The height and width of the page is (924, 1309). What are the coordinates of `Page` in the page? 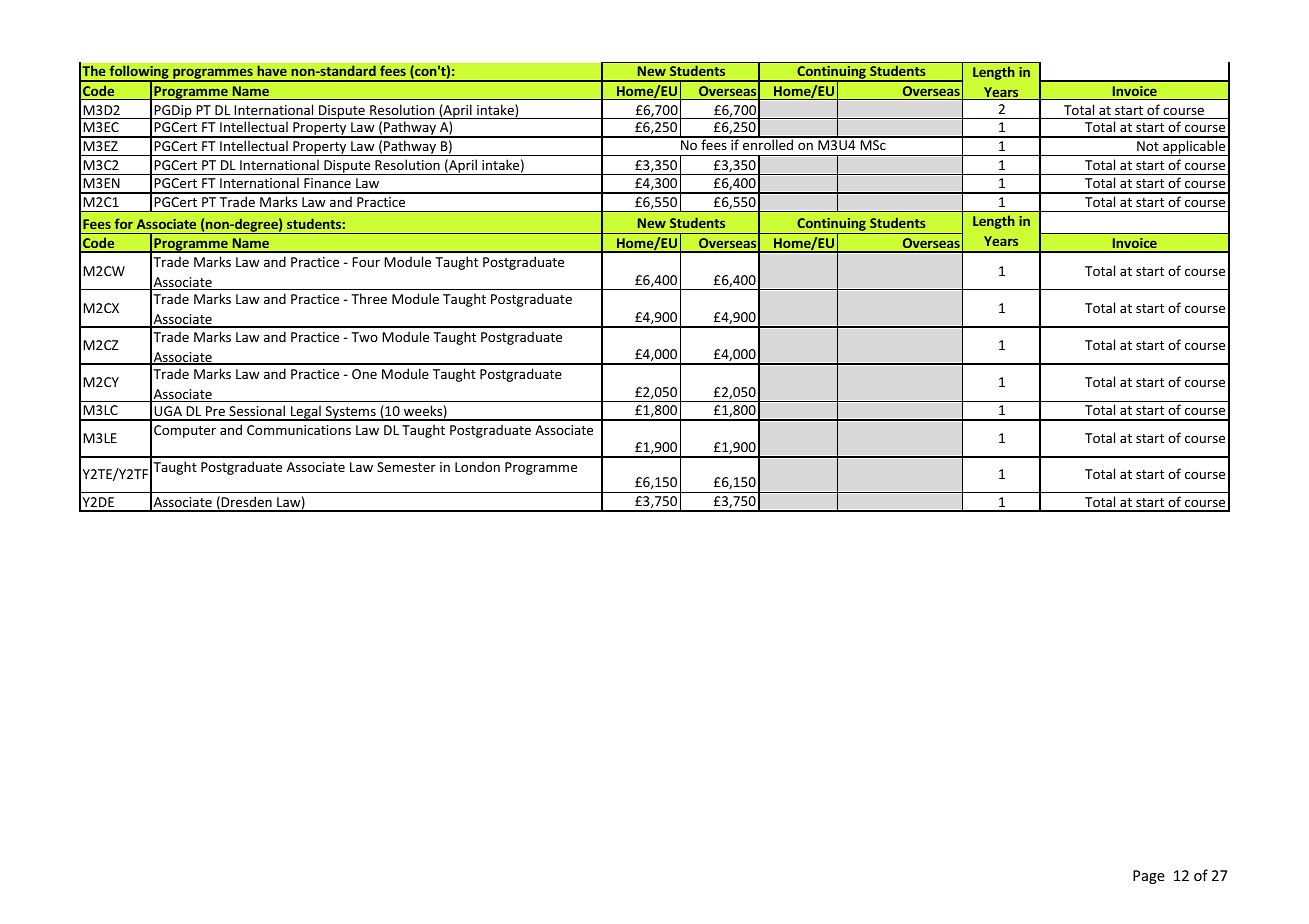 It's located at (1149, 877).
